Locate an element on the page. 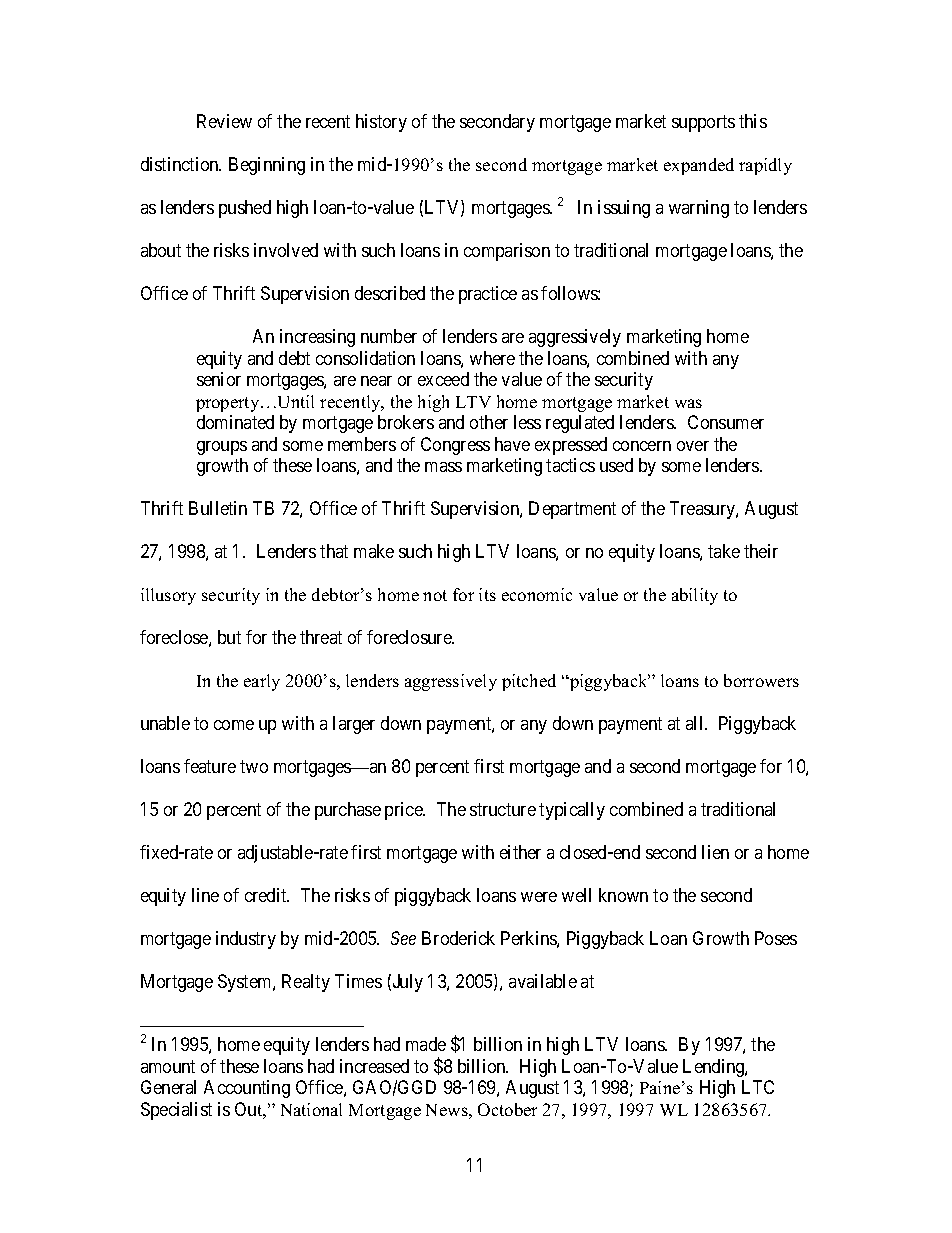 The height and width of the document is (1233, 952). LTC is located at coordinates (758, 1087).
